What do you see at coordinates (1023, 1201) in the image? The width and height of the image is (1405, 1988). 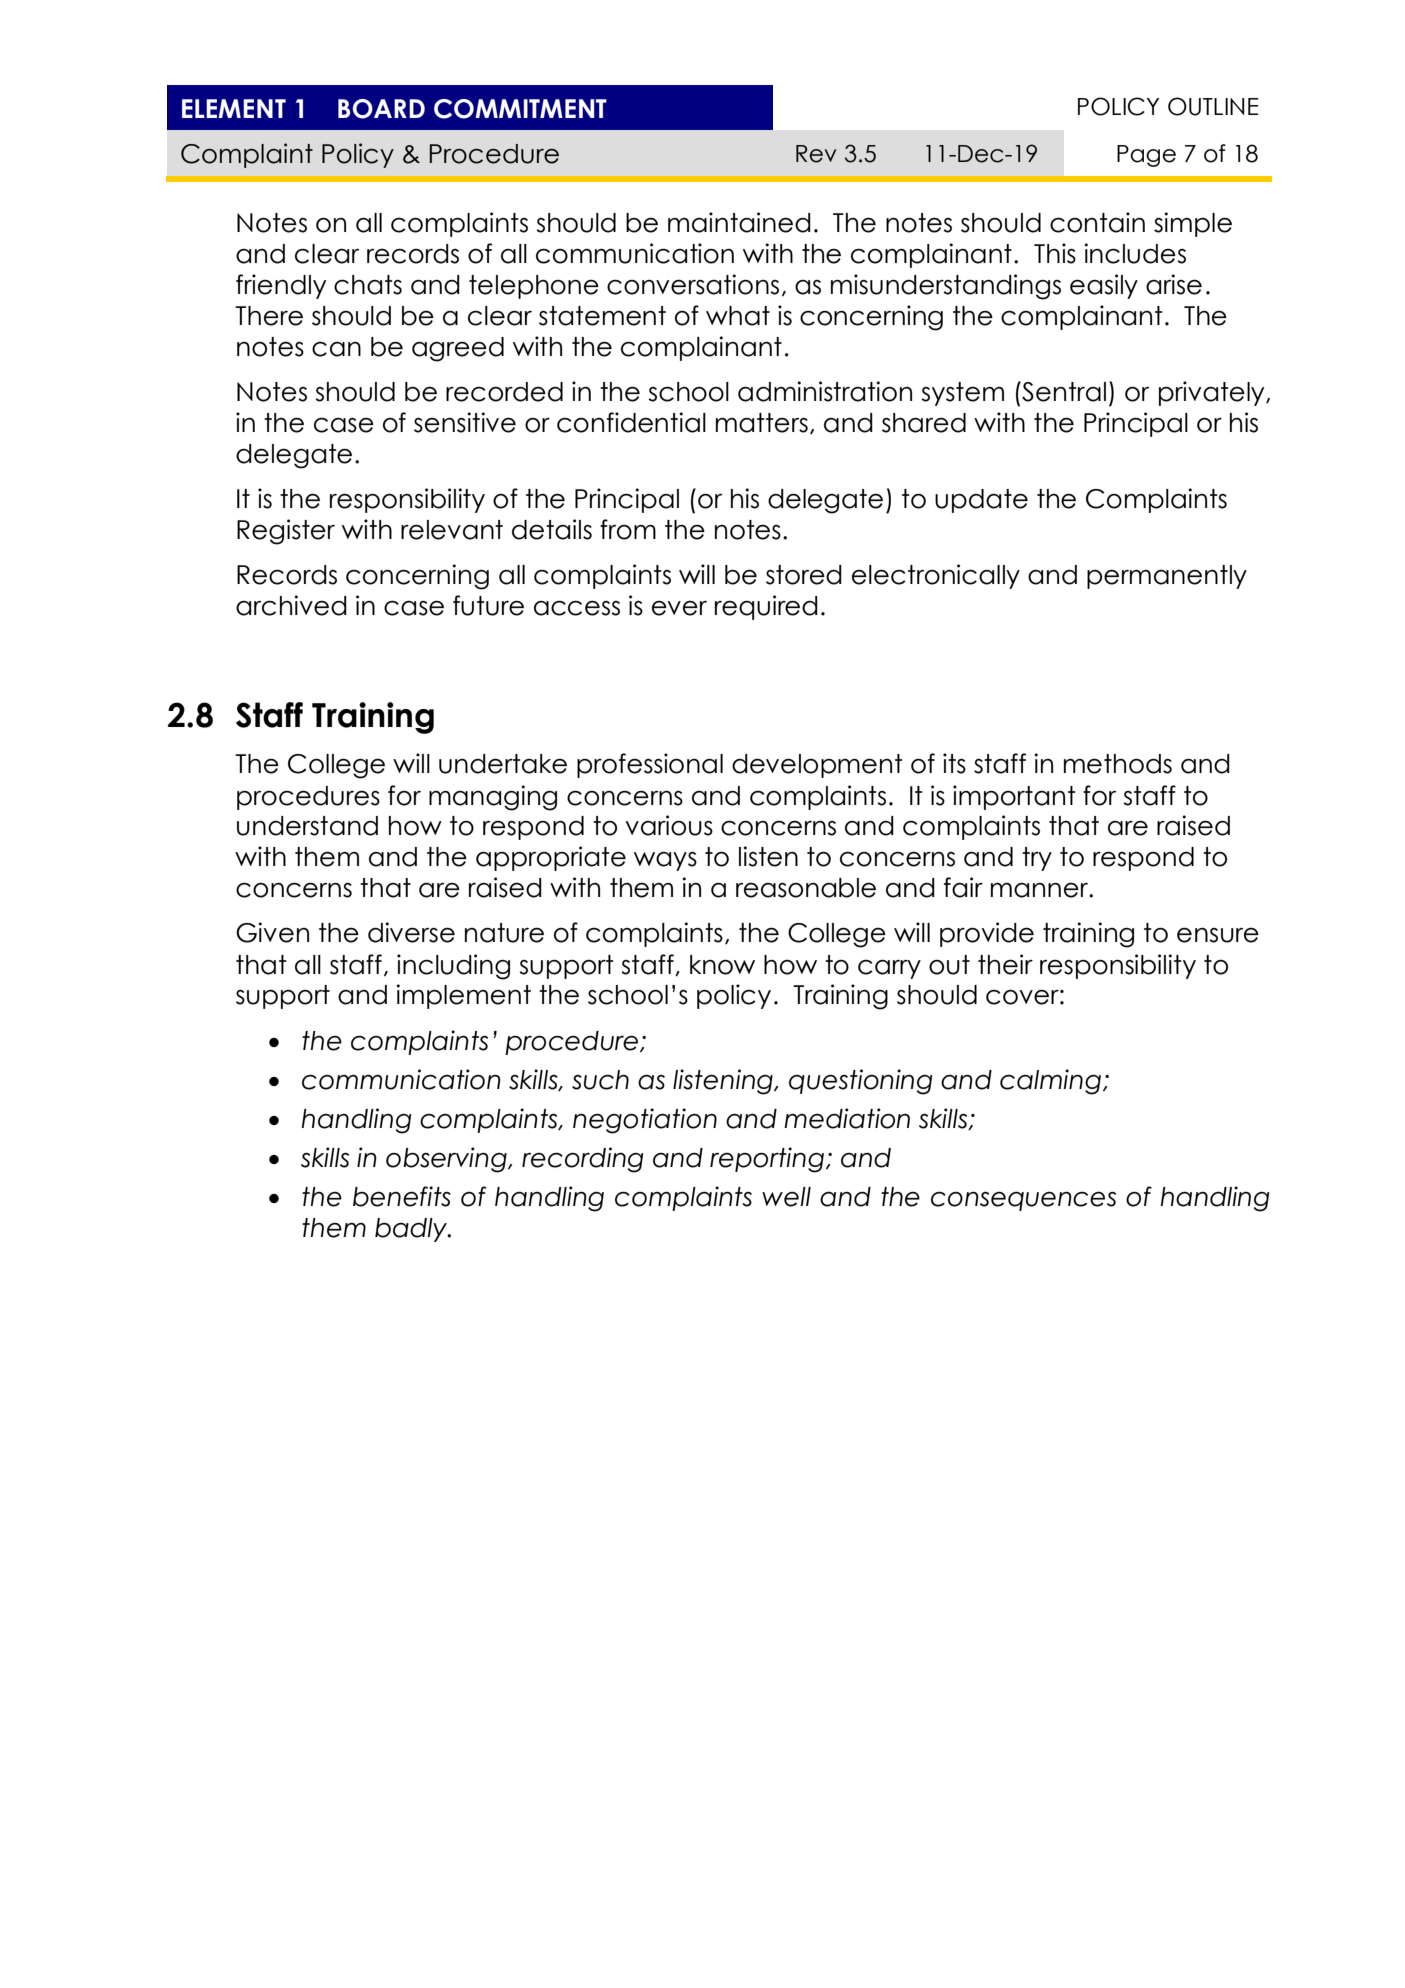 I see `consequences` at bounding box center [1023, 1201].
